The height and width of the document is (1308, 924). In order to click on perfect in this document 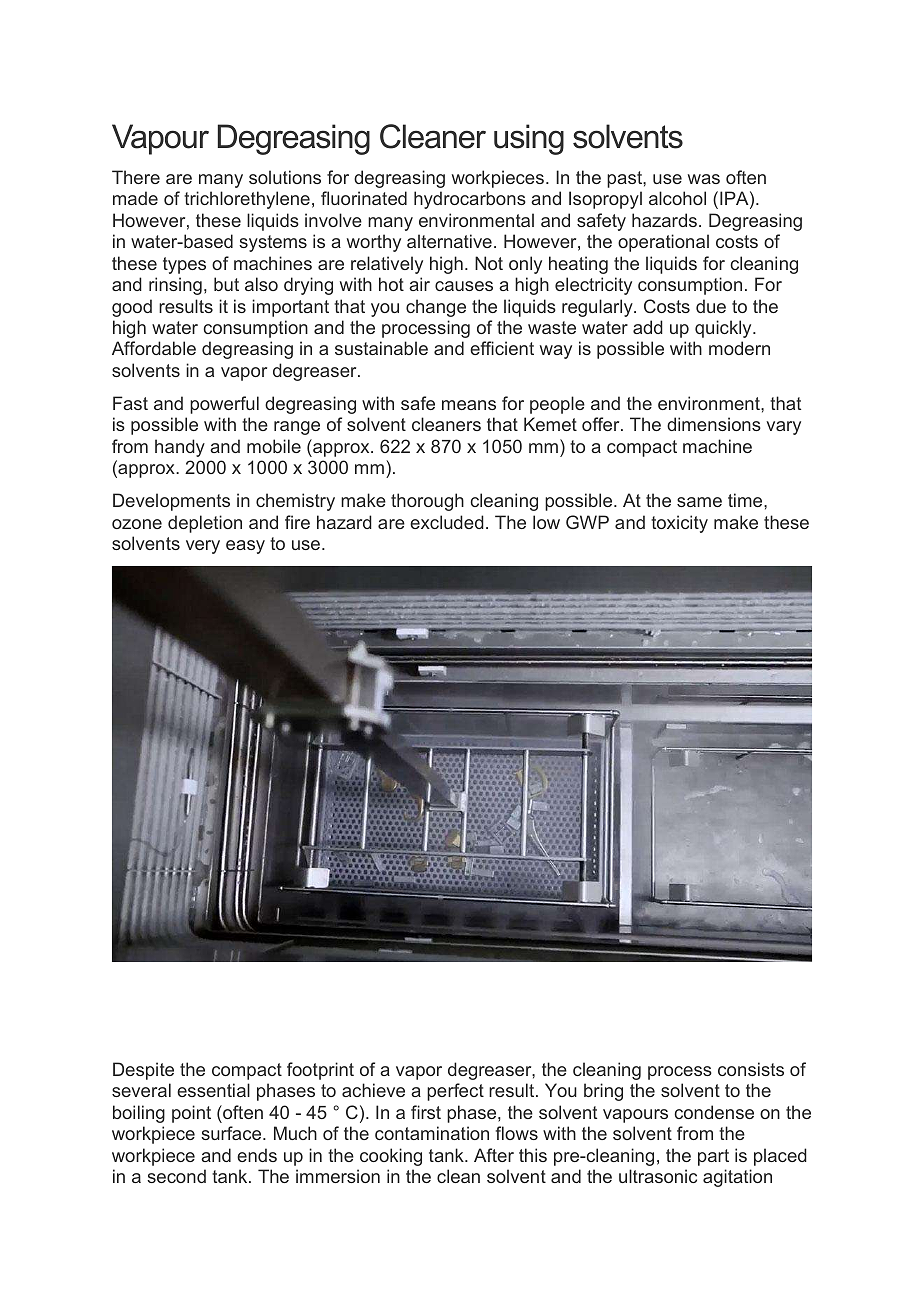, I will do `click(455, 1092)`.
